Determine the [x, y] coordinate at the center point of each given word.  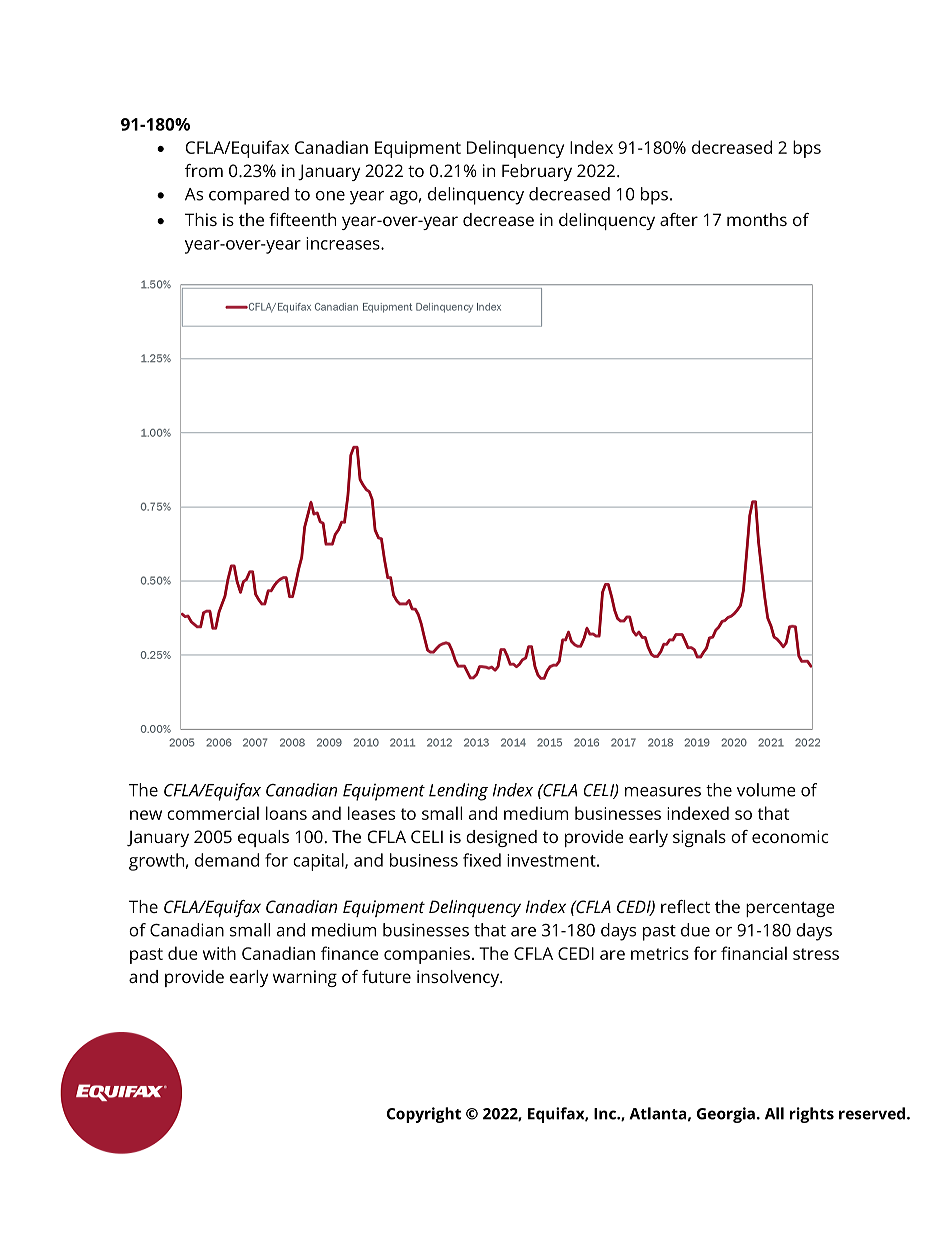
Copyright [424, 1115]
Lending [458, 792]
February [537, 172]
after [679, 219]
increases [344, 243]
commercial [213, 813]
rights [812, 1115]
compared [249, 196]
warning [305, 978]
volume [766, 790]
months [757, 219]
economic [790, 836]
